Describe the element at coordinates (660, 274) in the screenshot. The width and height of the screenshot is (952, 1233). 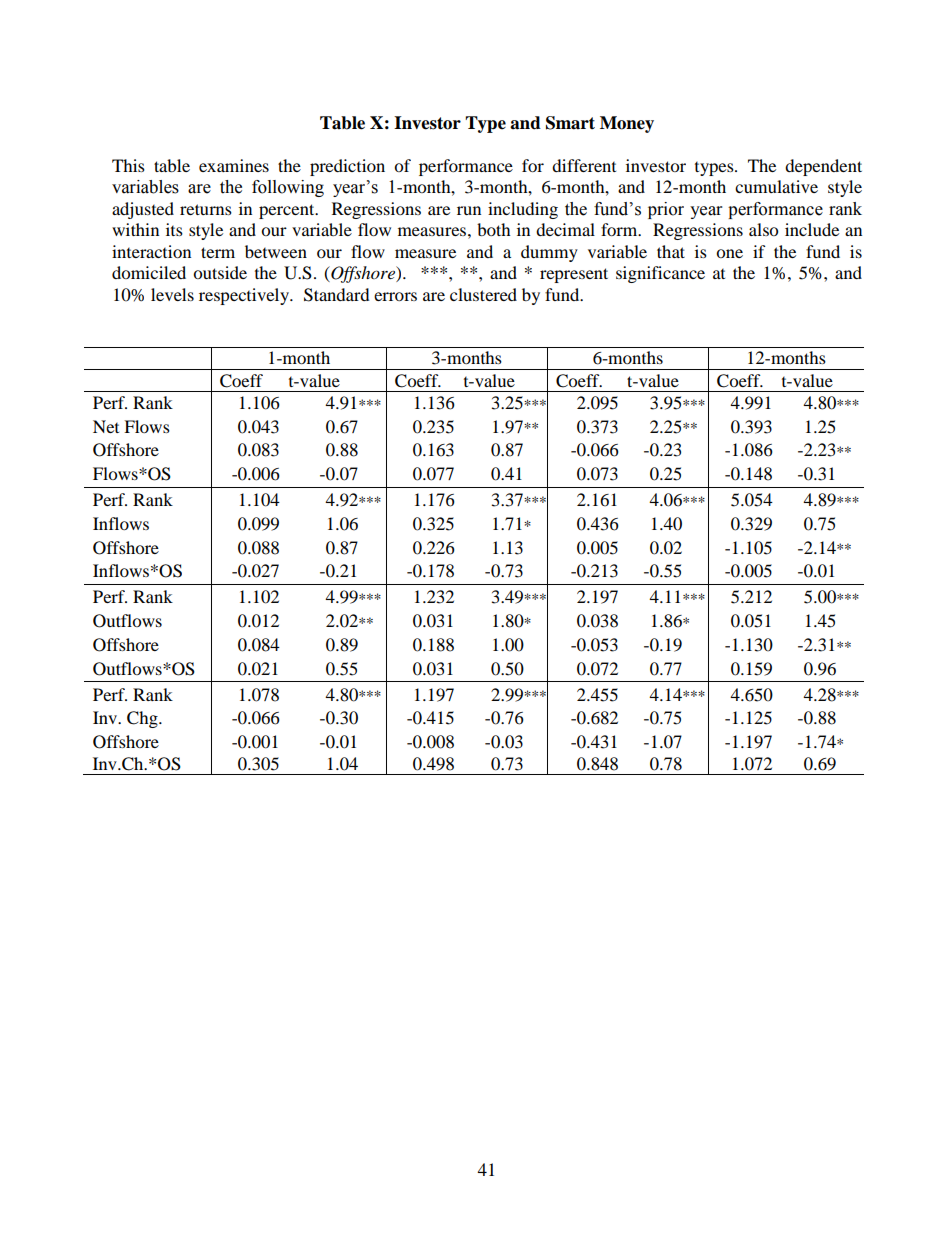
I see `significance` at that location.
